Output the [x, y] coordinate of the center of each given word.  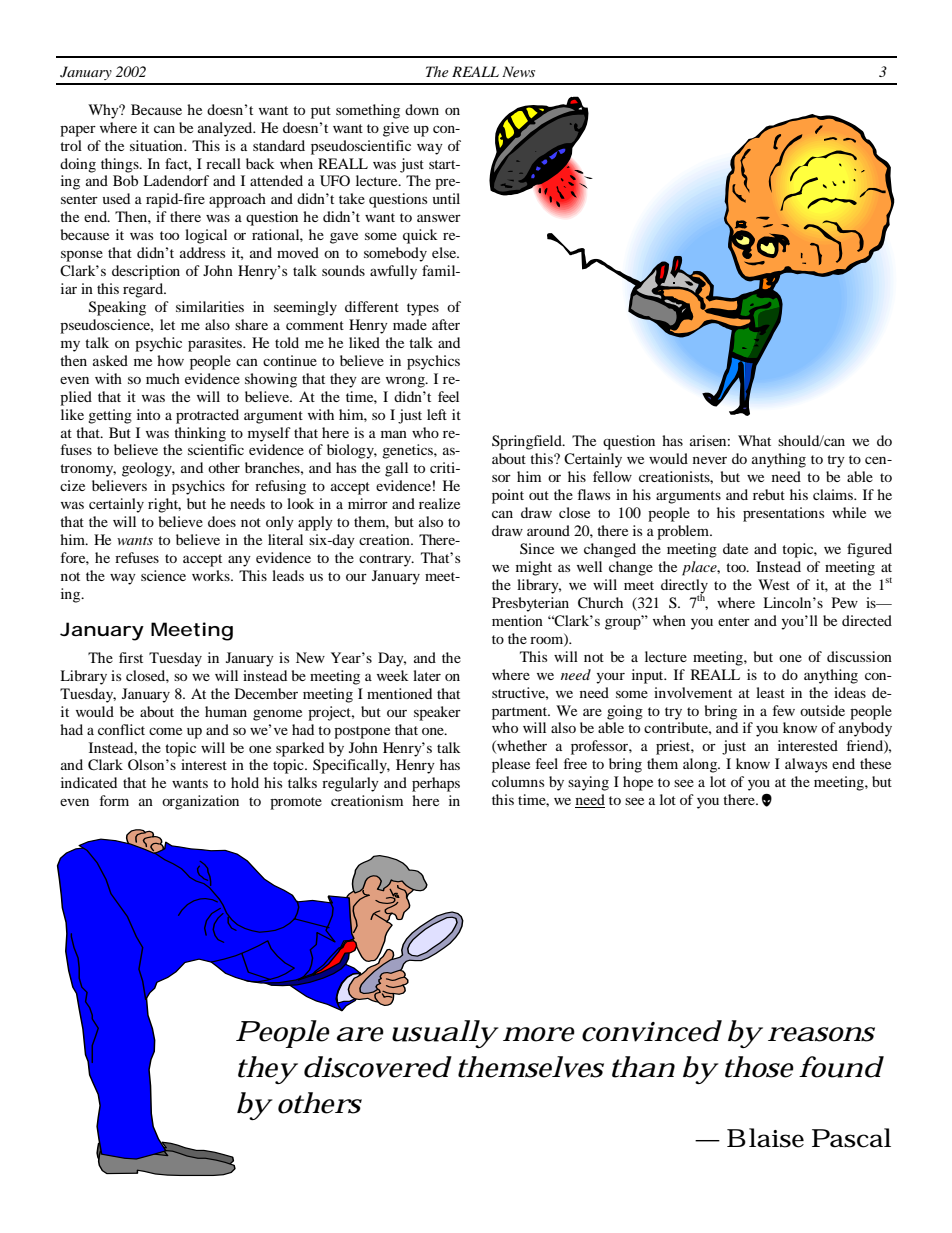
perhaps [436, 784]
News [518, 71]
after [446, 324]
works [212, 575]
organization [200, 802]
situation [157, 145]
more [539, 1034]
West [774, 584]
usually [444, 1034]
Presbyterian [530, 604]
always [806, 765]
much [163, 378]
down [422, 109]
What [754, 440]
